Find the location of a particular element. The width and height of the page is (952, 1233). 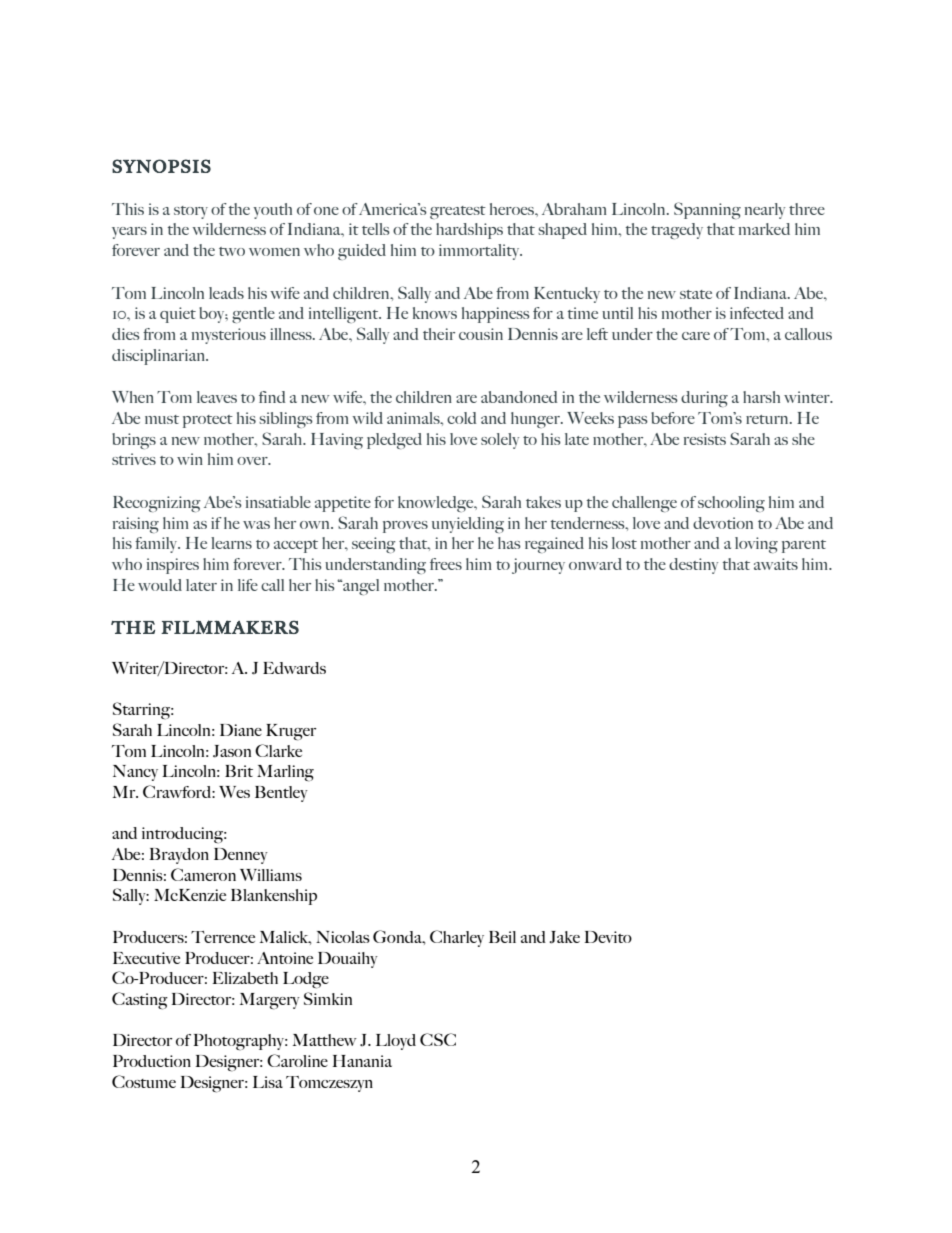

Jake is located at coordinates (564, 937).
